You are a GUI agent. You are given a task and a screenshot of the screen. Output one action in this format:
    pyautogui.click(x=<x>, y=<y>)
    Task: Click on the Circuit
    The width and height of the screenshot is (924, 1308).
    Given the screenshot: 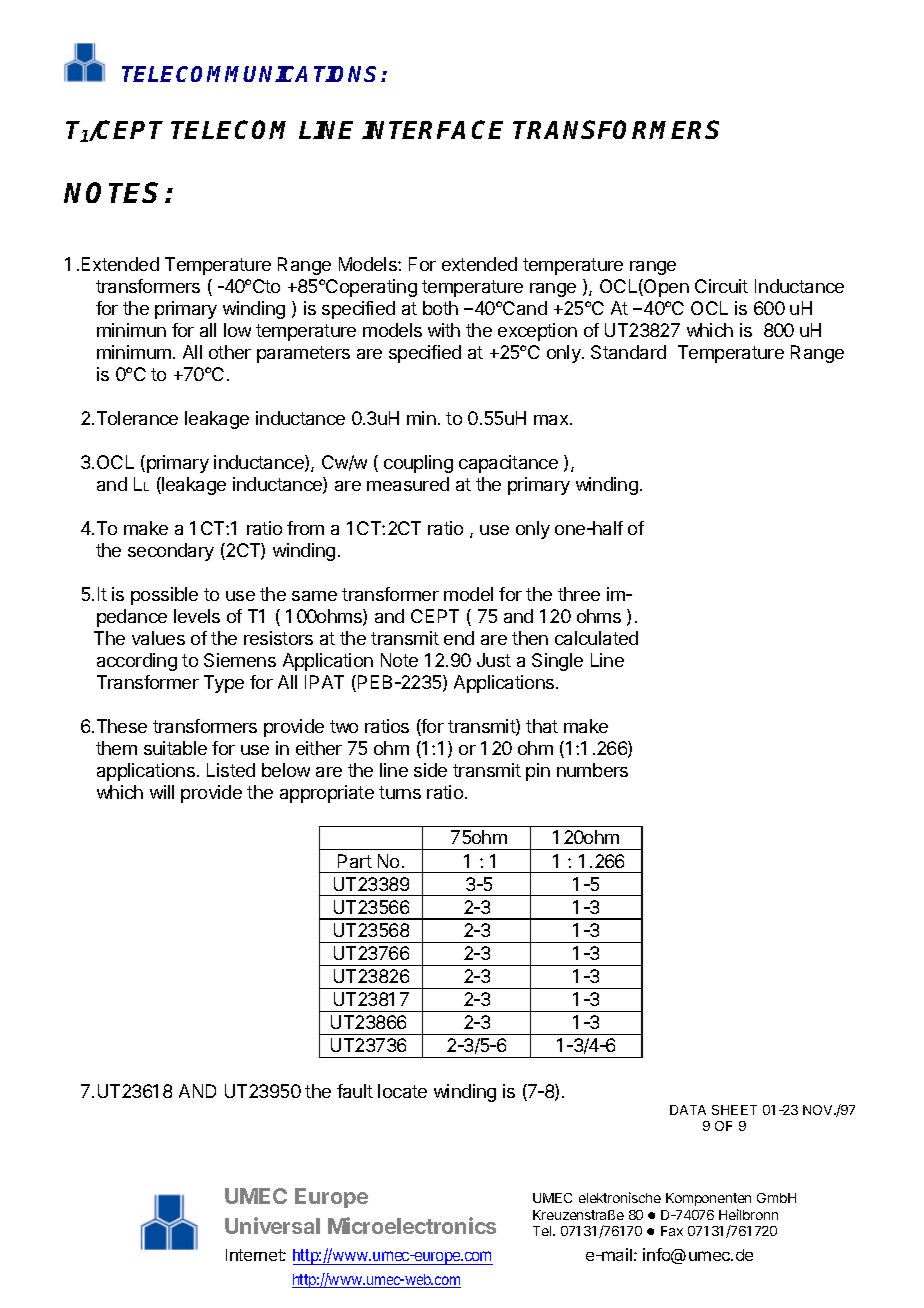 What is the action you would take?
    pyautogui.click(x=721, y=286)
